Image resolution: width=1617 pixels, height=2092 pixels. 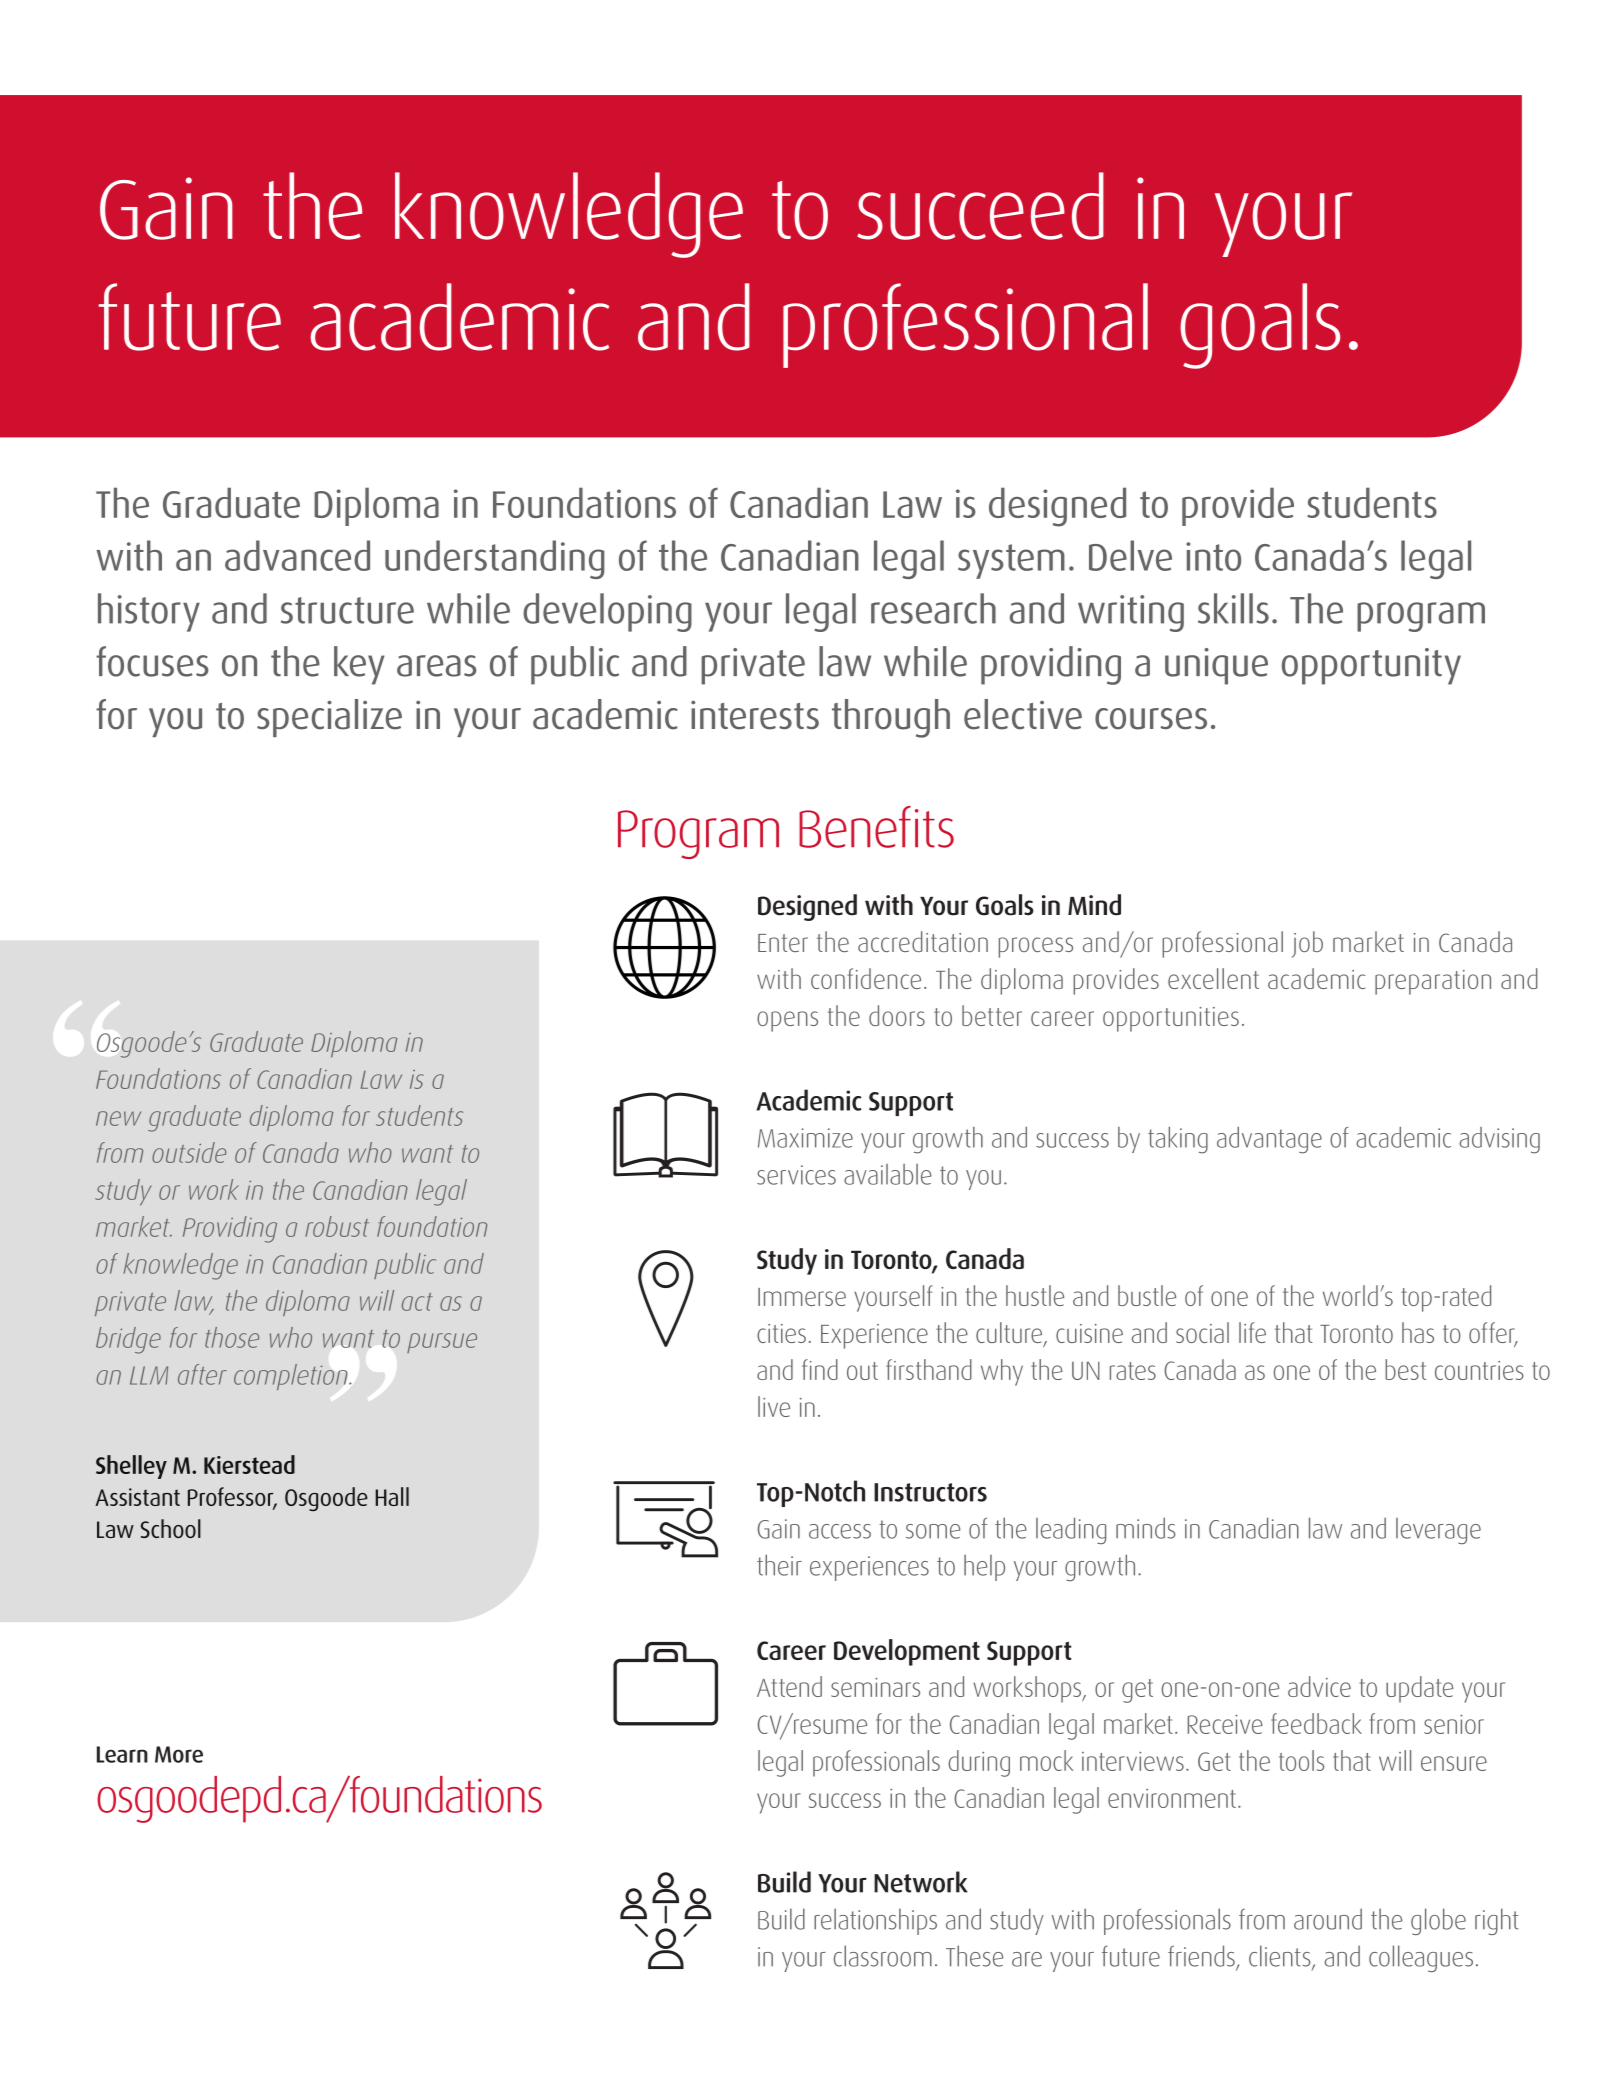 What do you see at coordinates (980, 206) in the image?
I see `succeed` at bounding box center [980, 206].
